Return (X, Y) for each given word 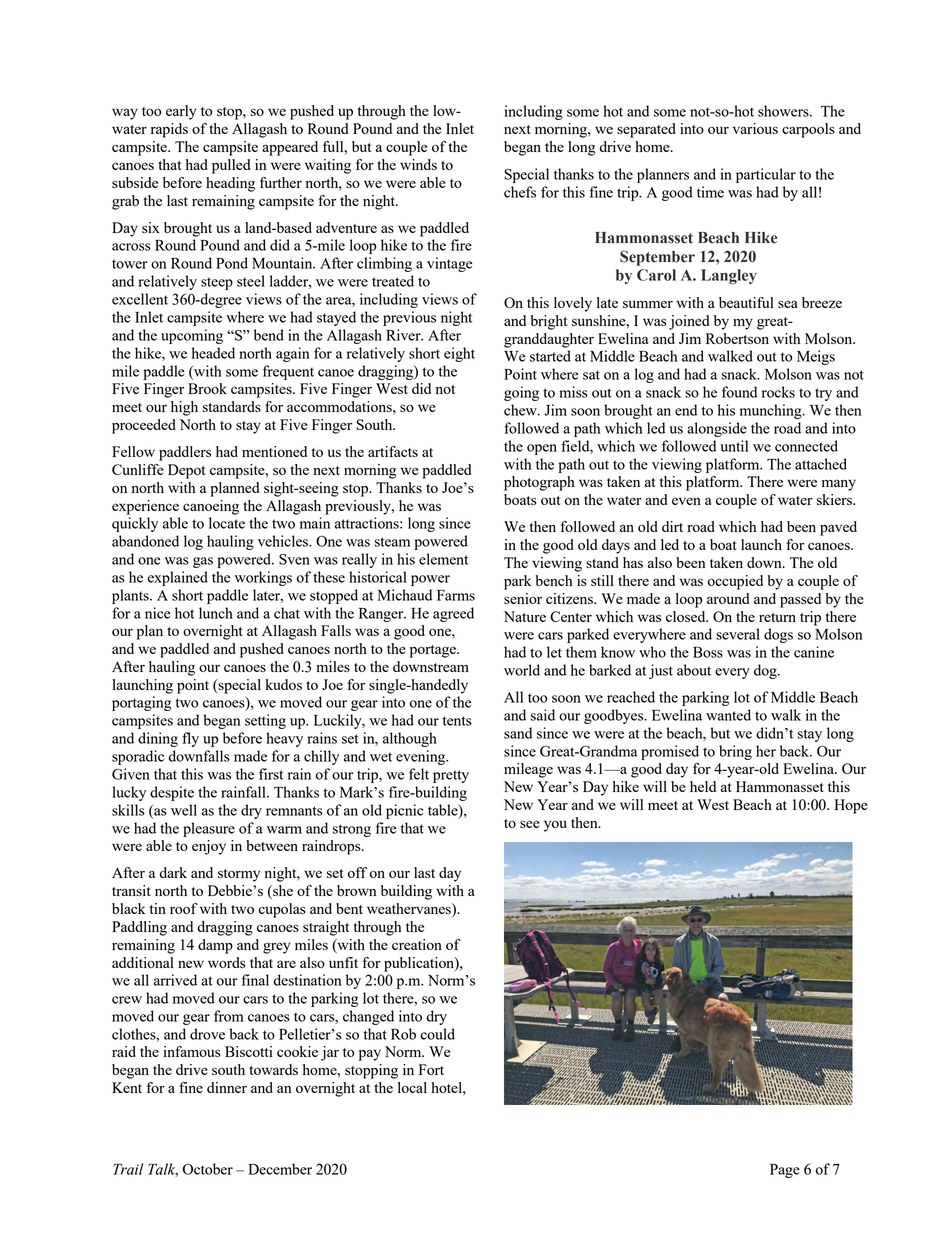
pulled (231, 166)
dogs (778, 635)
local (412, 1087)
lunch (216, 613)
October (208, 1169)
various (755, 128)
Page (785, 1171)
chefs (520, 192)
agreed (453, 614)
